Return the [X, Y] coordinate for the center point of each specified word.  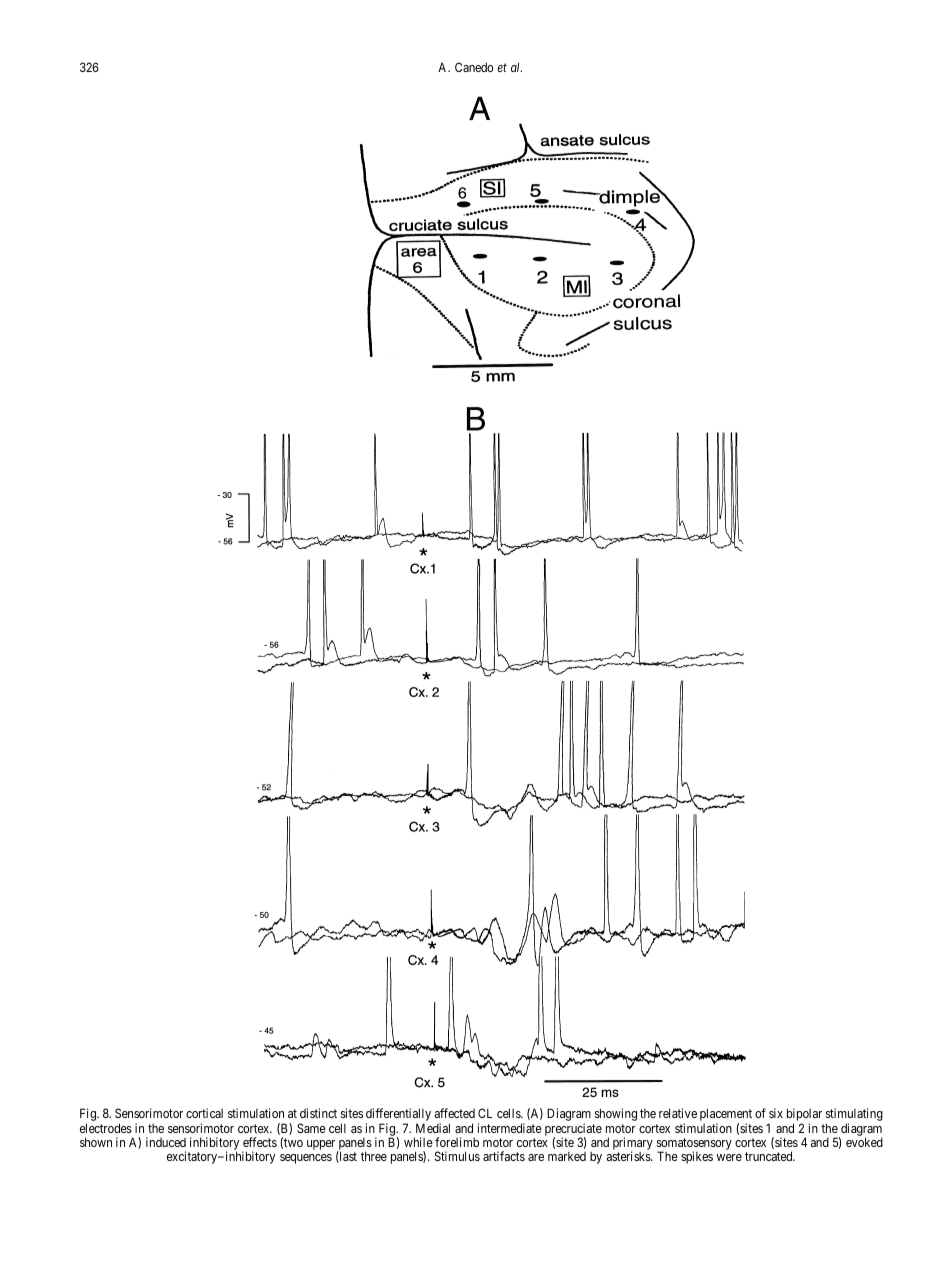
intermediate [510, 1128]
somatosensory [694, 1145]
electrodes [106, 1128]
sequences [306, 1159]
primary [633, 1145]
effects [260, 1142]
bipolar [804, 1116]
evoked [864, 1142]
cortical [204, 1113]
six [776, 1113]
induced [166, 1142]
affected [455, 1113]
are [536, 1157]
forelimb [457, 1142]
